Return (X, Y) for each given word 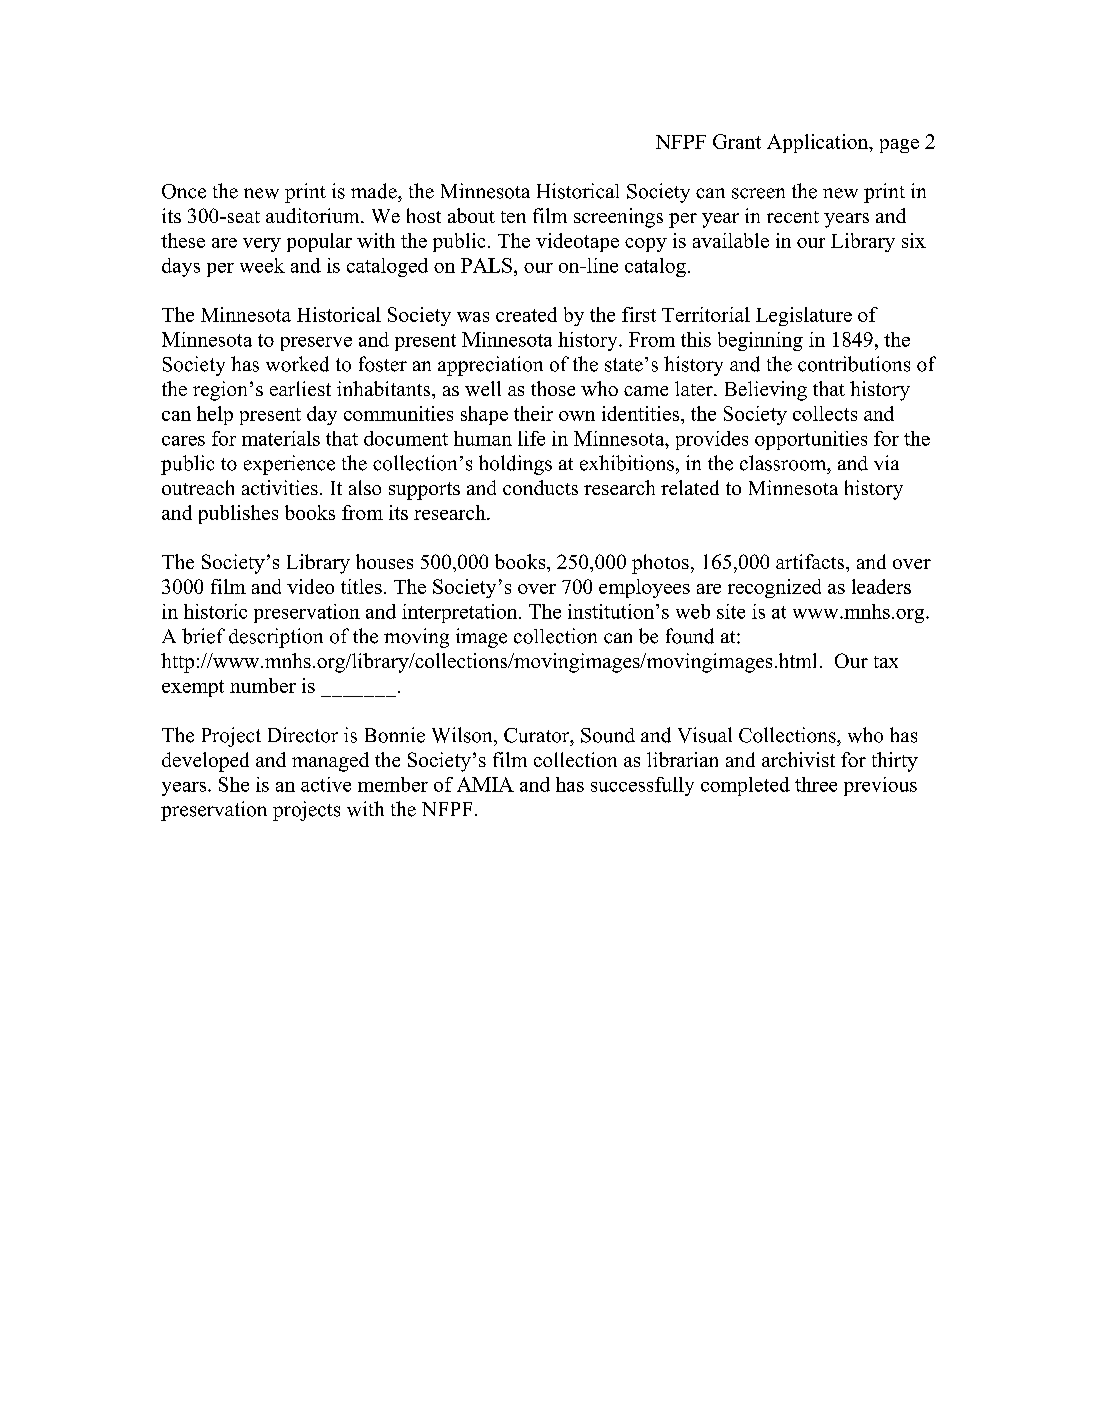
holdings (515, 465)
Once (184, 191)
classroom (784, 463)
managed (330, 762)
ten (513, 217)
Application (819, 143)
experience (289, 465)
